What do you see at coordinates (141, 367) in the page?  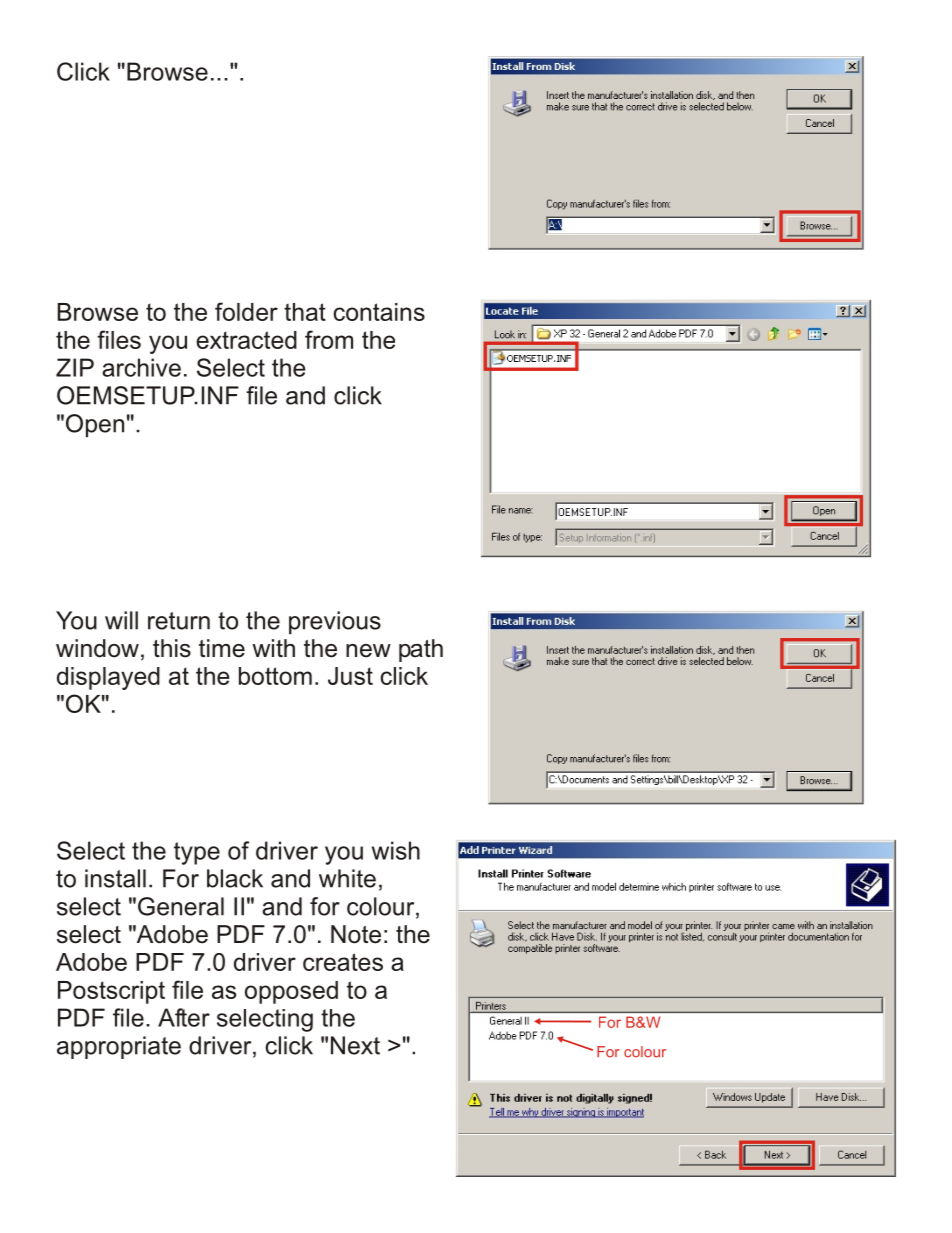 I see `archive` at bounding box center [141, 367].
